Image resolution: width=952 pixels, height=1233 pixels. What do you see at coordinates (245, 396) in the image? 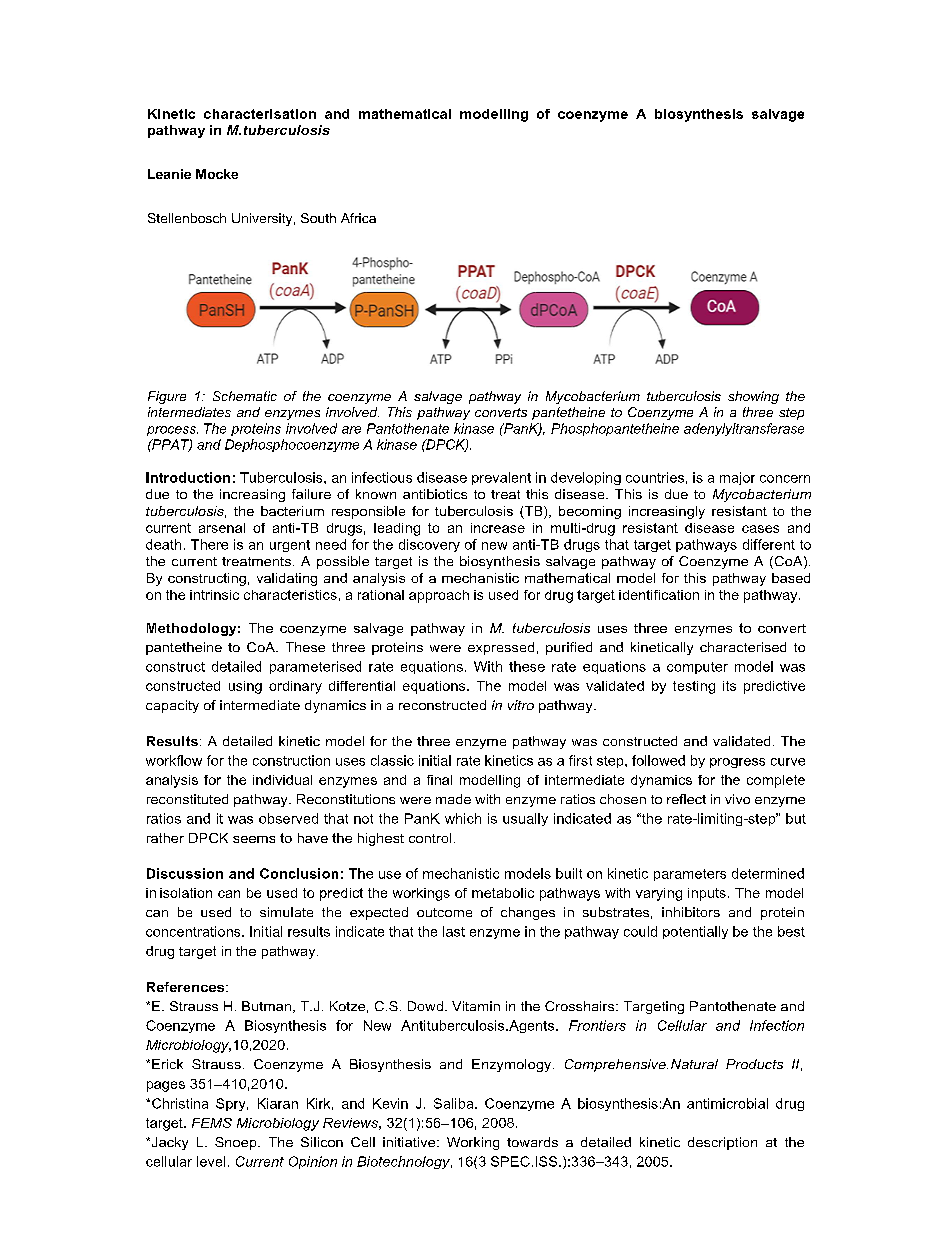
I see `Schematic` at bounding box center [245, 396].
